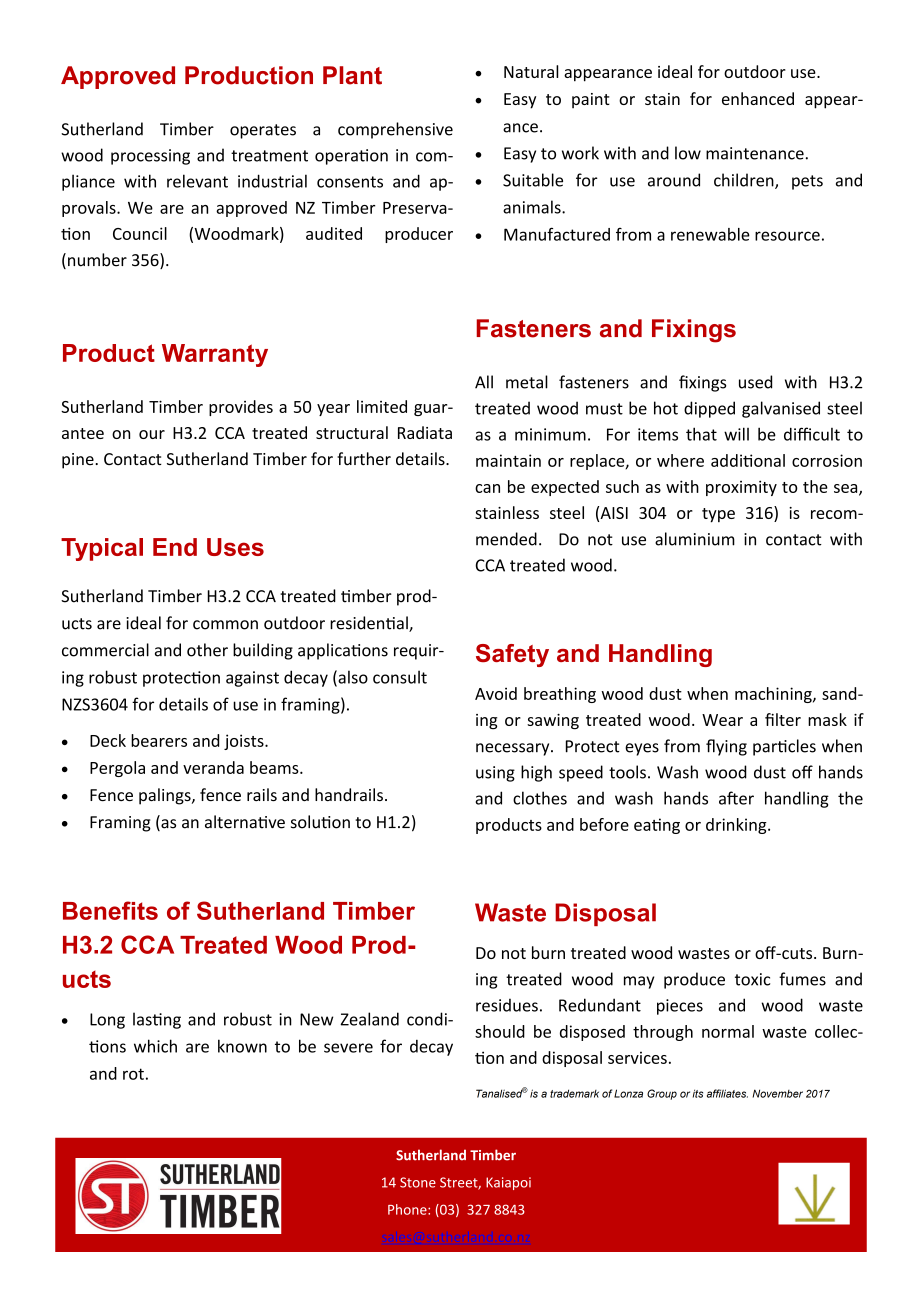 This screenshot has height=1308, width=924. Describe the element at coordinates (778, 1093) in the screenshot. I see `November` at that location.
